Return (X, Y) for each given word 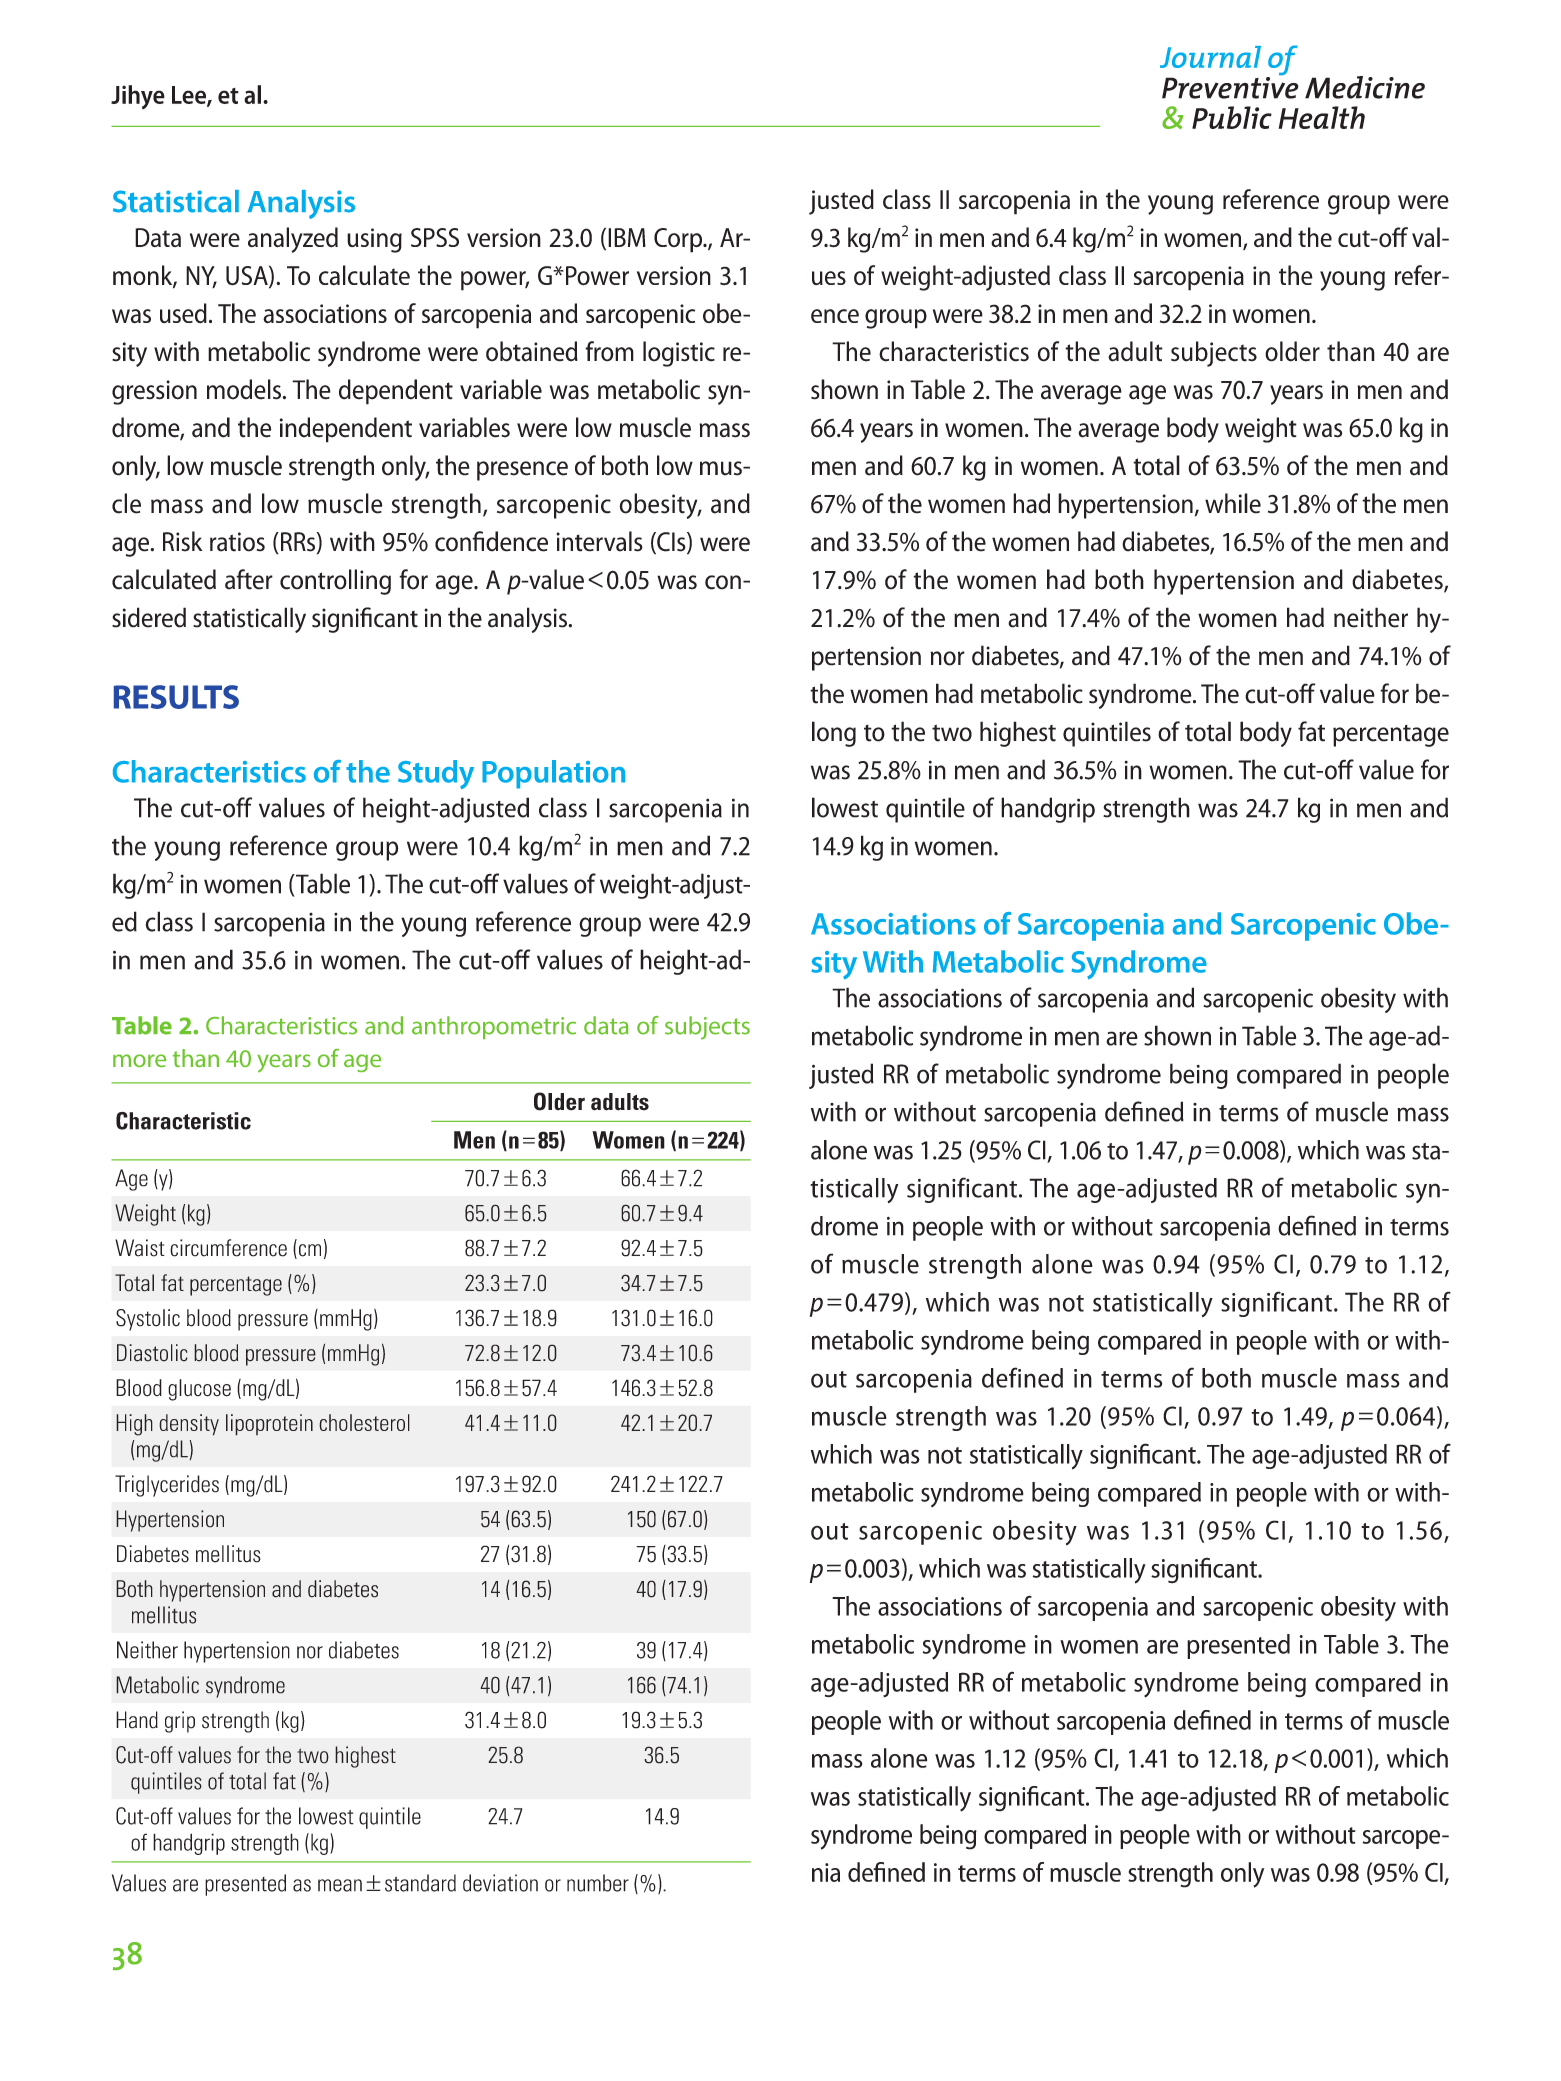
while (1233, 503)
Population (553, 774)
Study (436, 774)
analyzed (293, 240)
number (598, 1883)
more (139, 1060)
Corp (679, 240)
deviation (500, 1883)
